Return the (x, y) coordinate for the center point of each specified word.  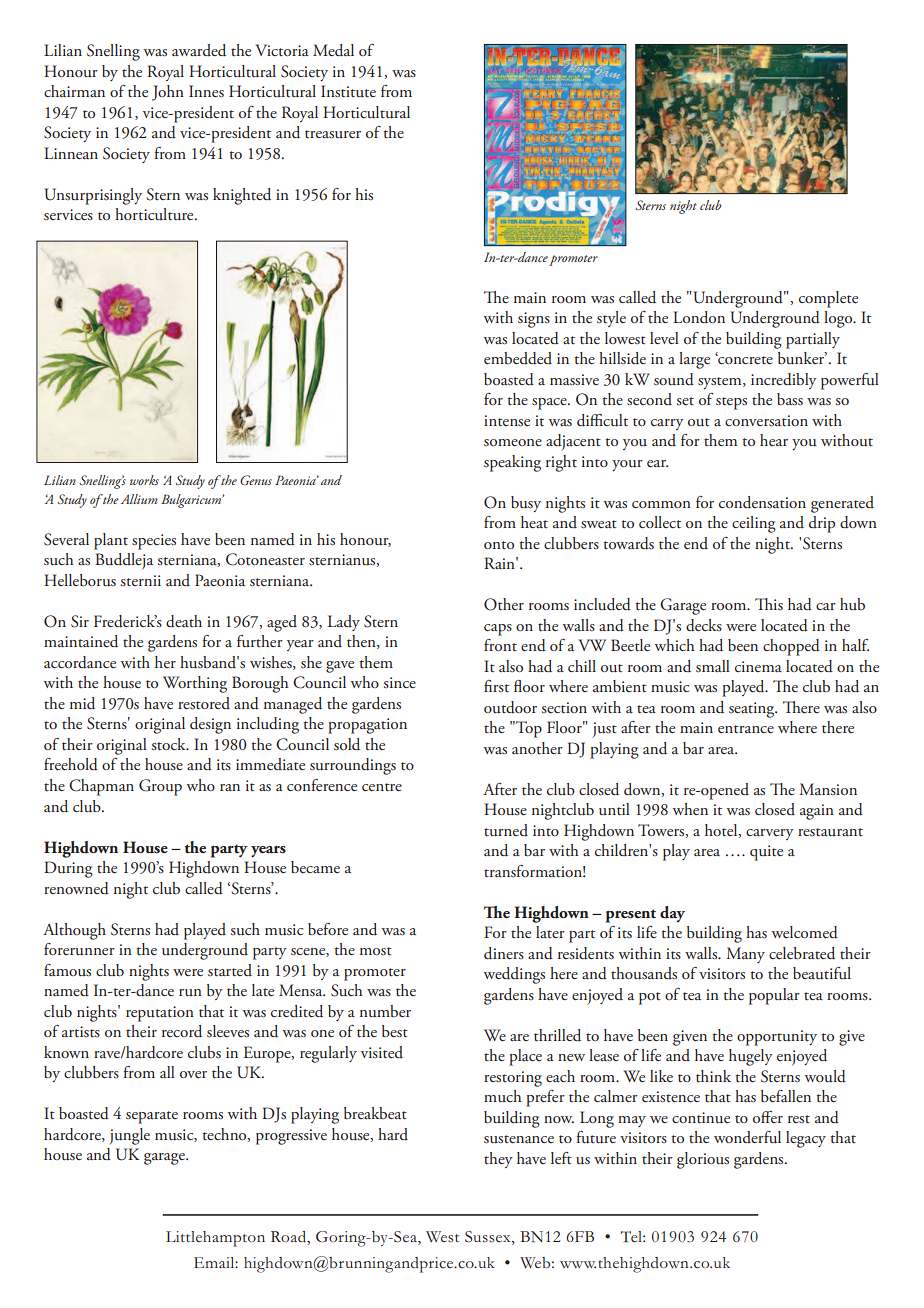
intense (507, 421)
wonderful (747, 1137)
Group (160, 787)
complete (828, 299)
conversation (766, 421)
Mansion (828, 789)
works (144, 480)
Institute (348, 91)
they (498, 1160)
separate (152, 1117)
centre (382, 787)
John (168, 93)
